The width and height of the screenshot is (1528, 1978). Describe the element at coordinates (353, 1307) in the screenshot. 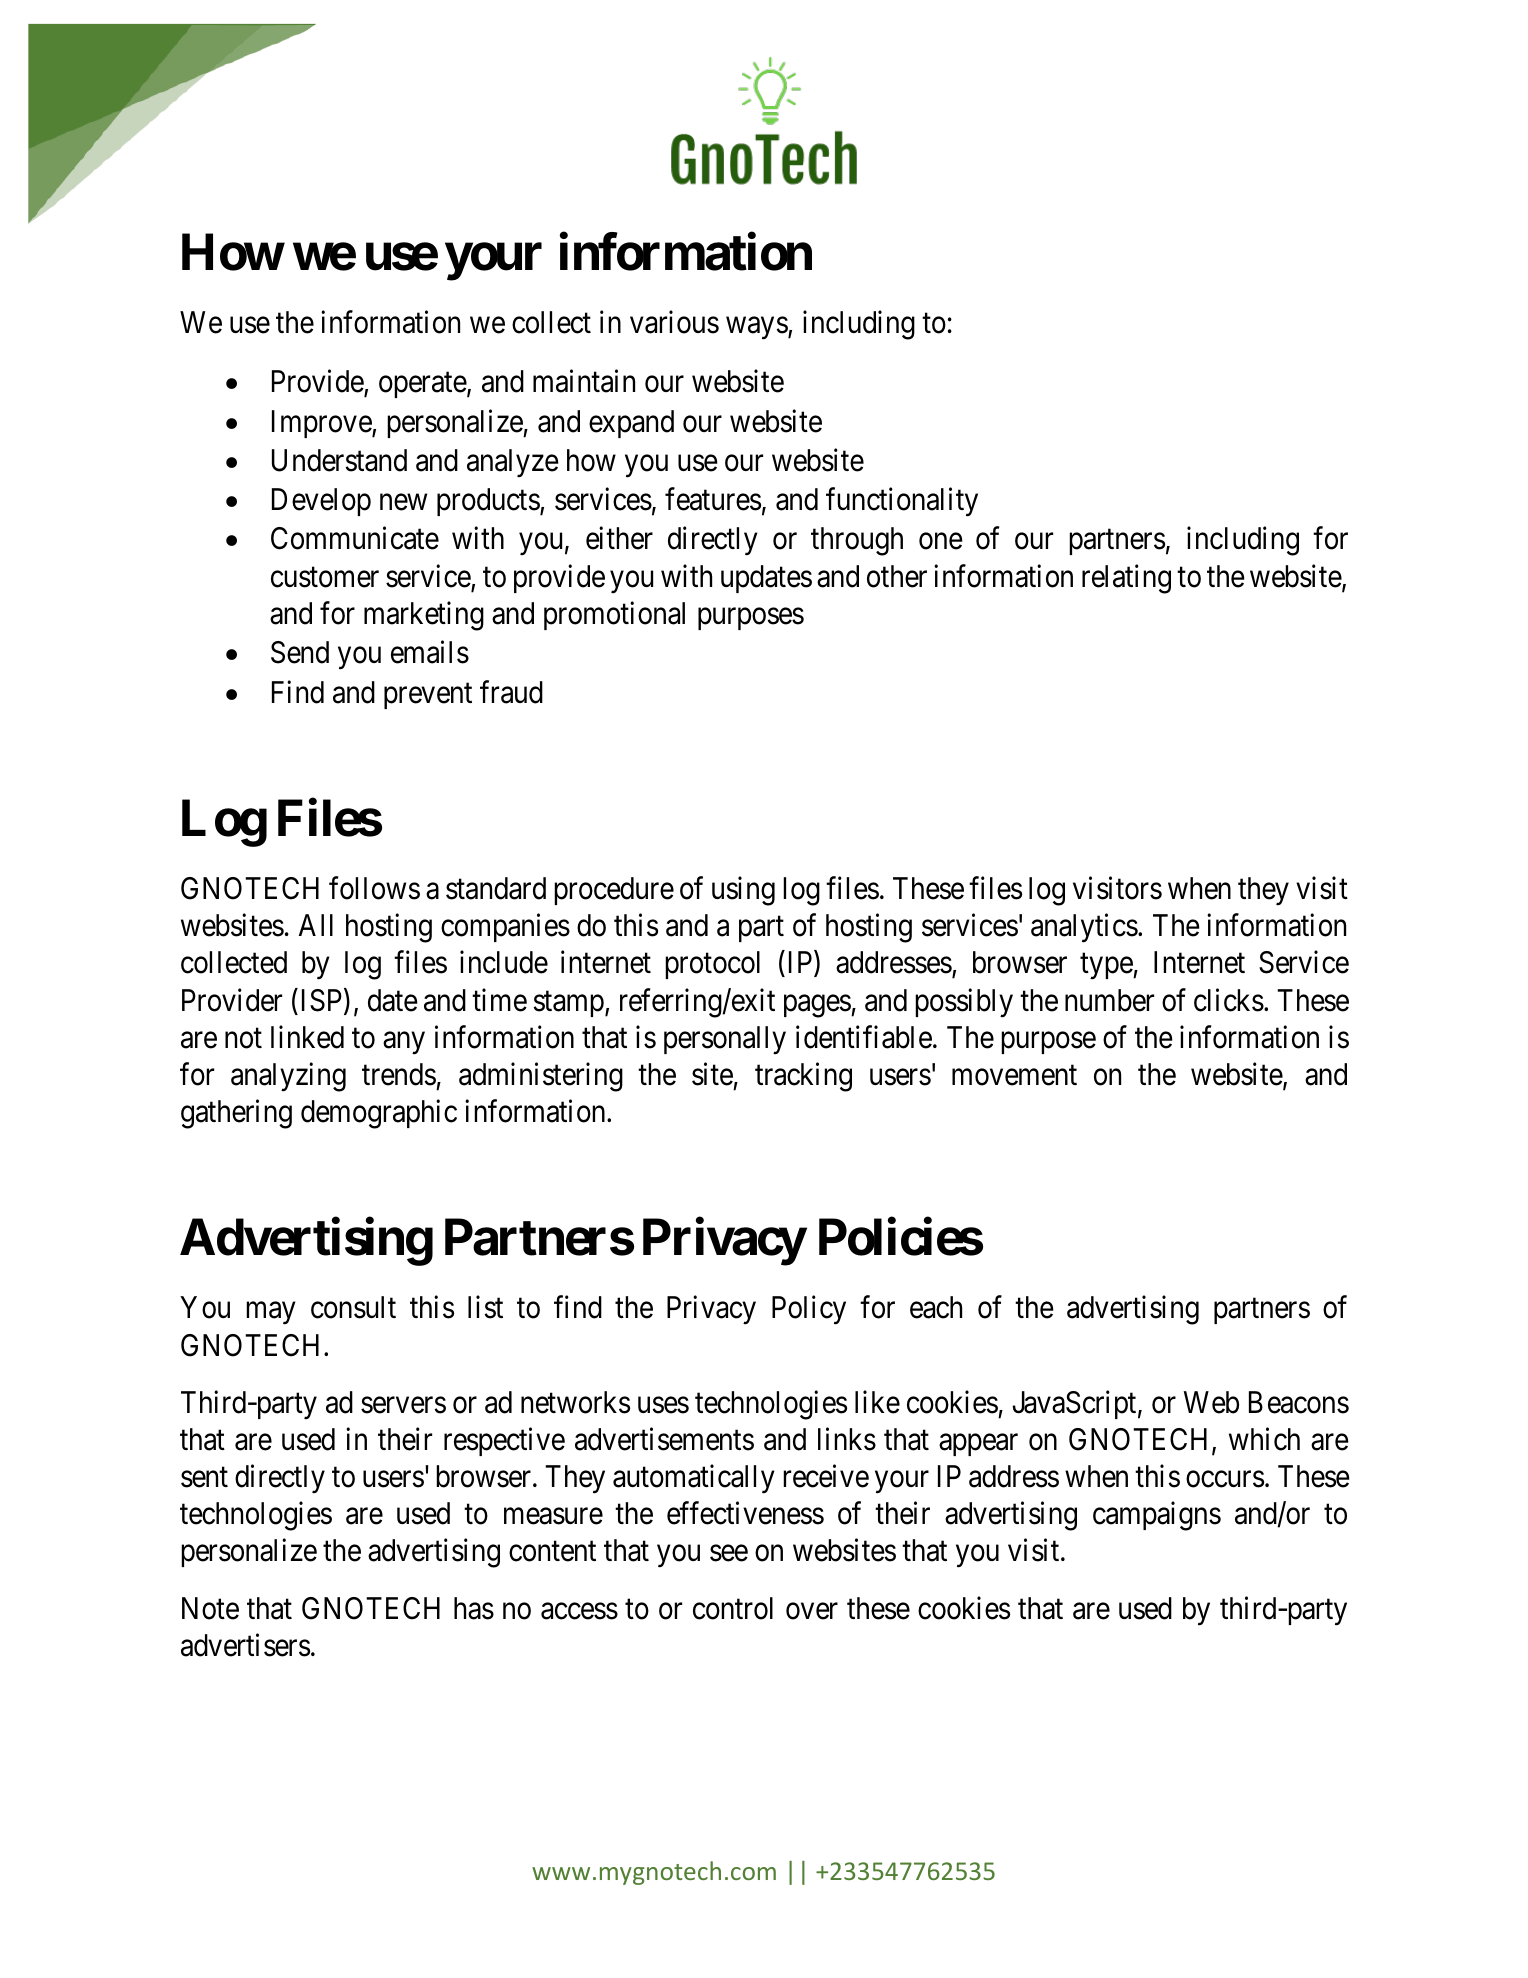

I see `consult` at that location.
